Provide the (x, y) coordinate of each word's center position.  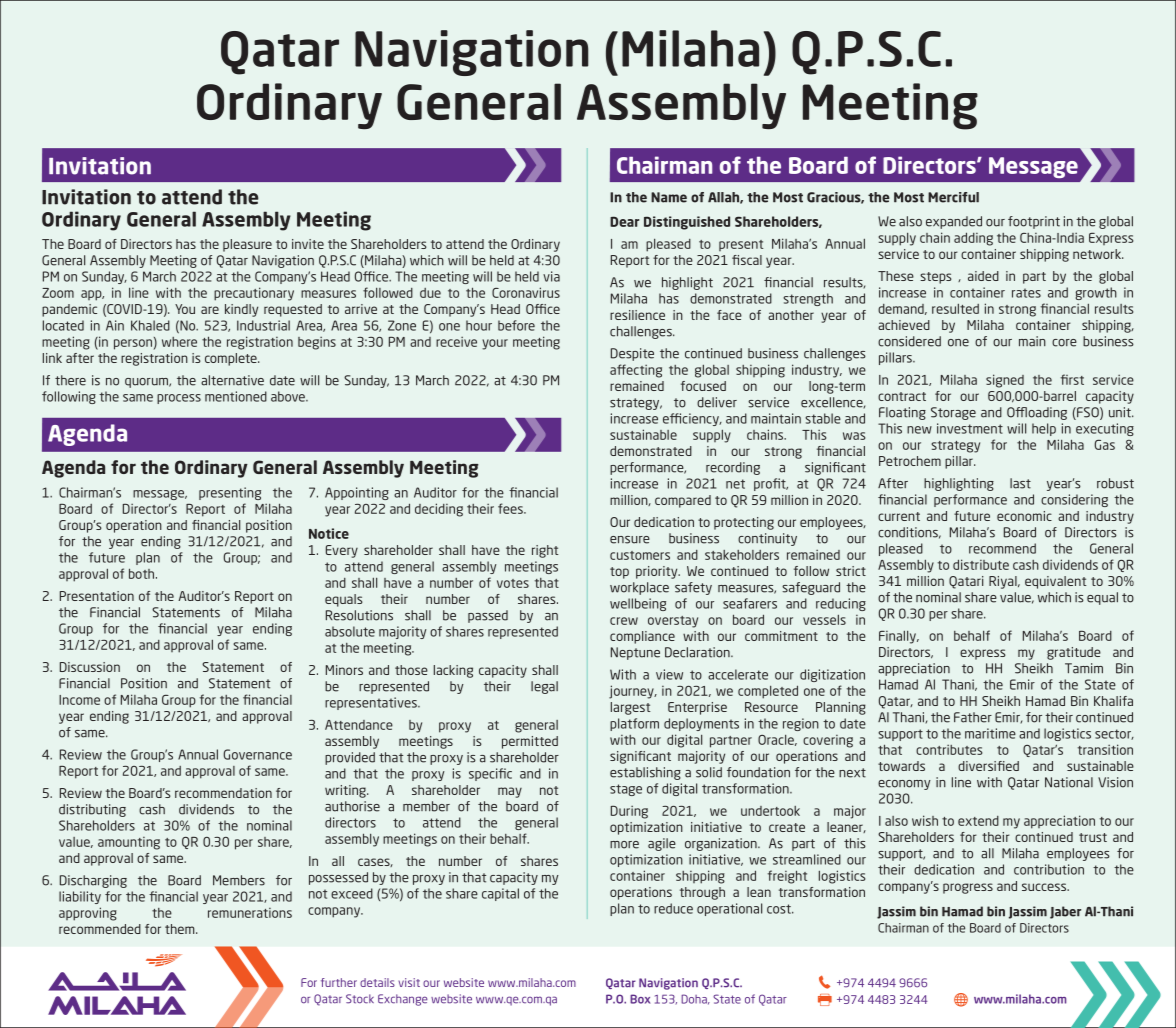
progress (968, 888)
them (181, 929)
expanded (954, 222)
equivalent (1055, 582)
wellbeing (638, 604)
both (143, 573)
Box (640, 999)
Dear (624, 221)
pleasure (247, 245)
